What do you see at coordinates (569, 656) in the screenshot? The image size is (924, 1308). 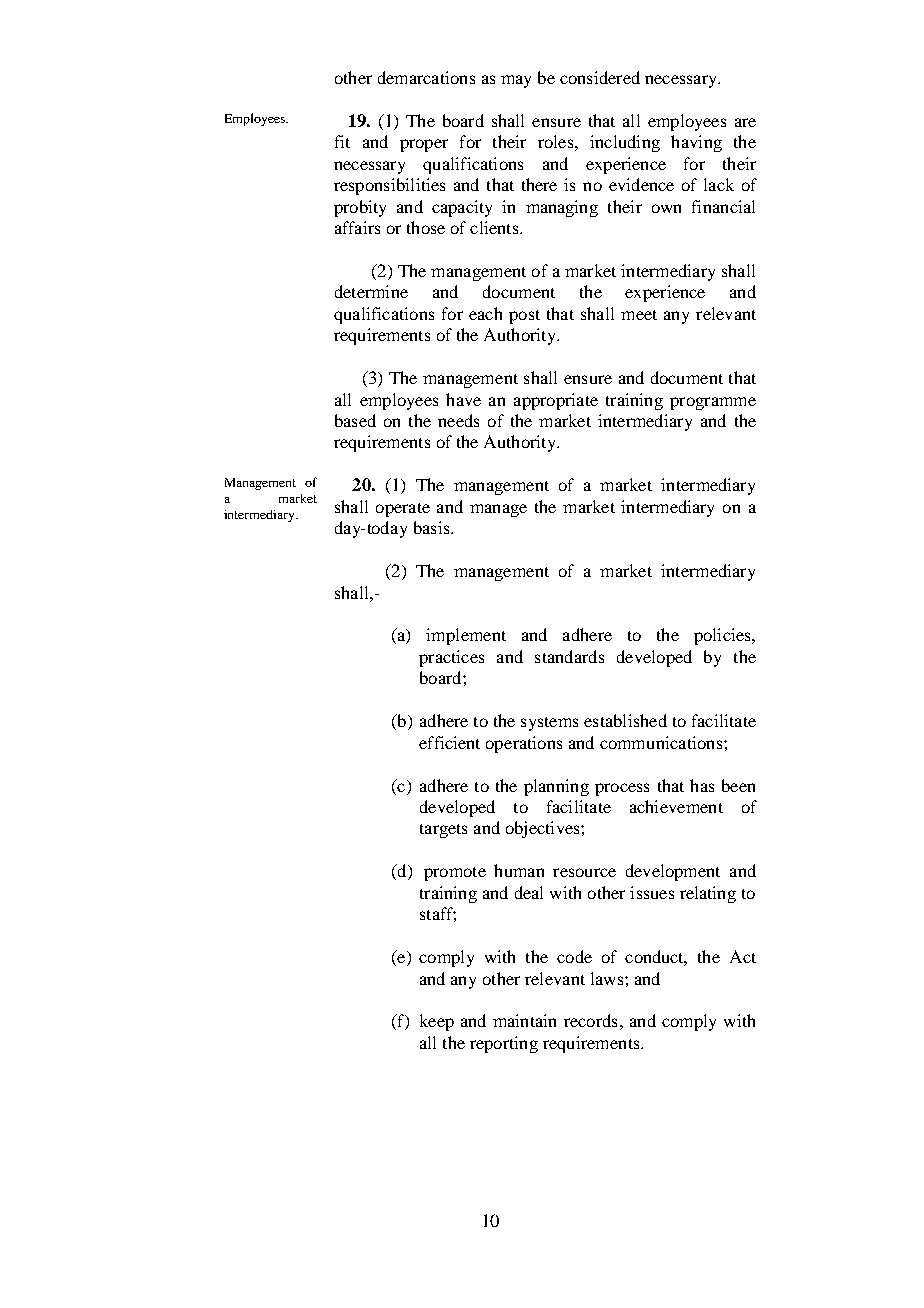 I see `standards` at bounding box center [569, 656].
